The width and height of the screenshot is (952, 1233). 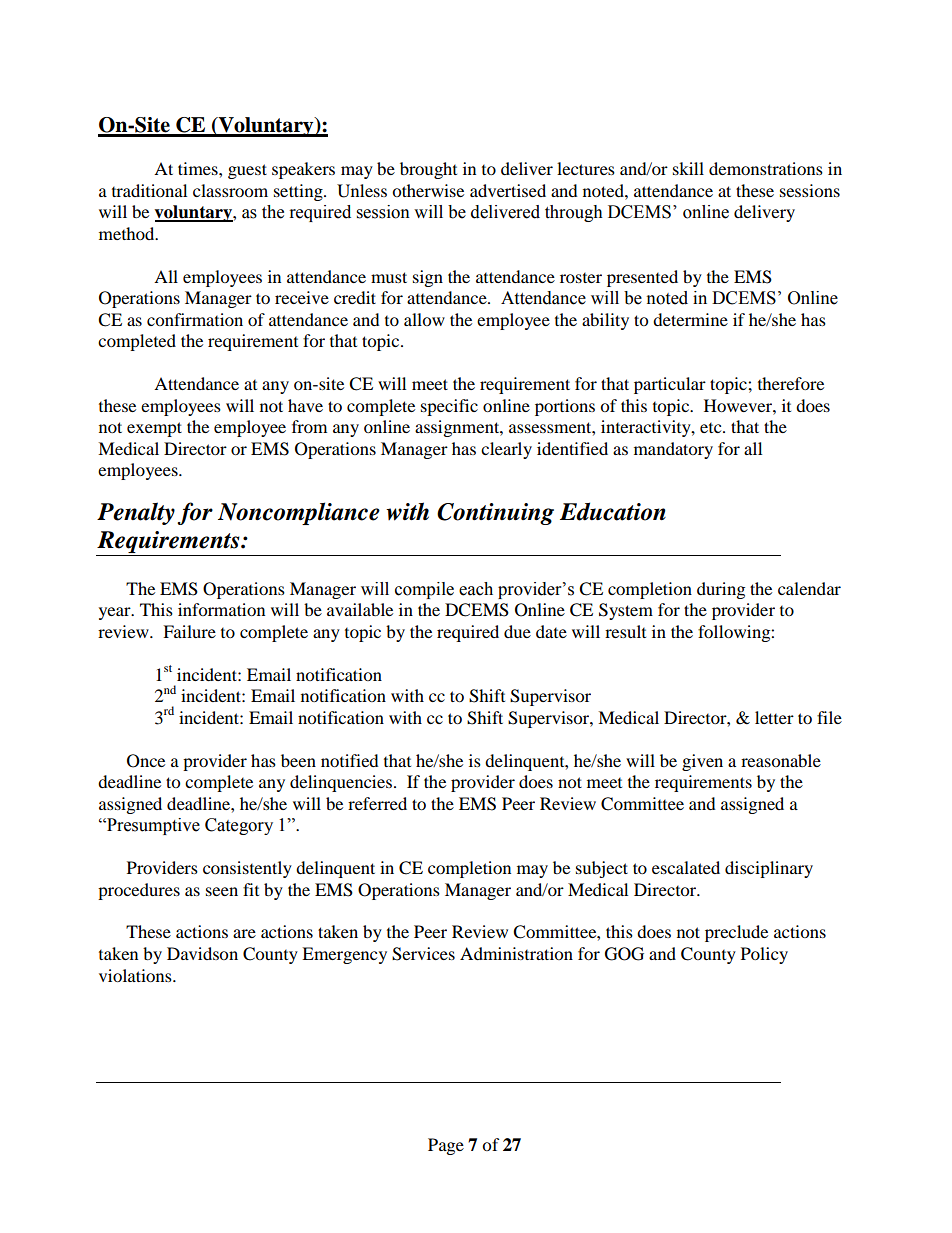 What do you see at coordinates (766, 168) in the screenshot?
I see `demonstrations` at bounding box center [766, 168].
